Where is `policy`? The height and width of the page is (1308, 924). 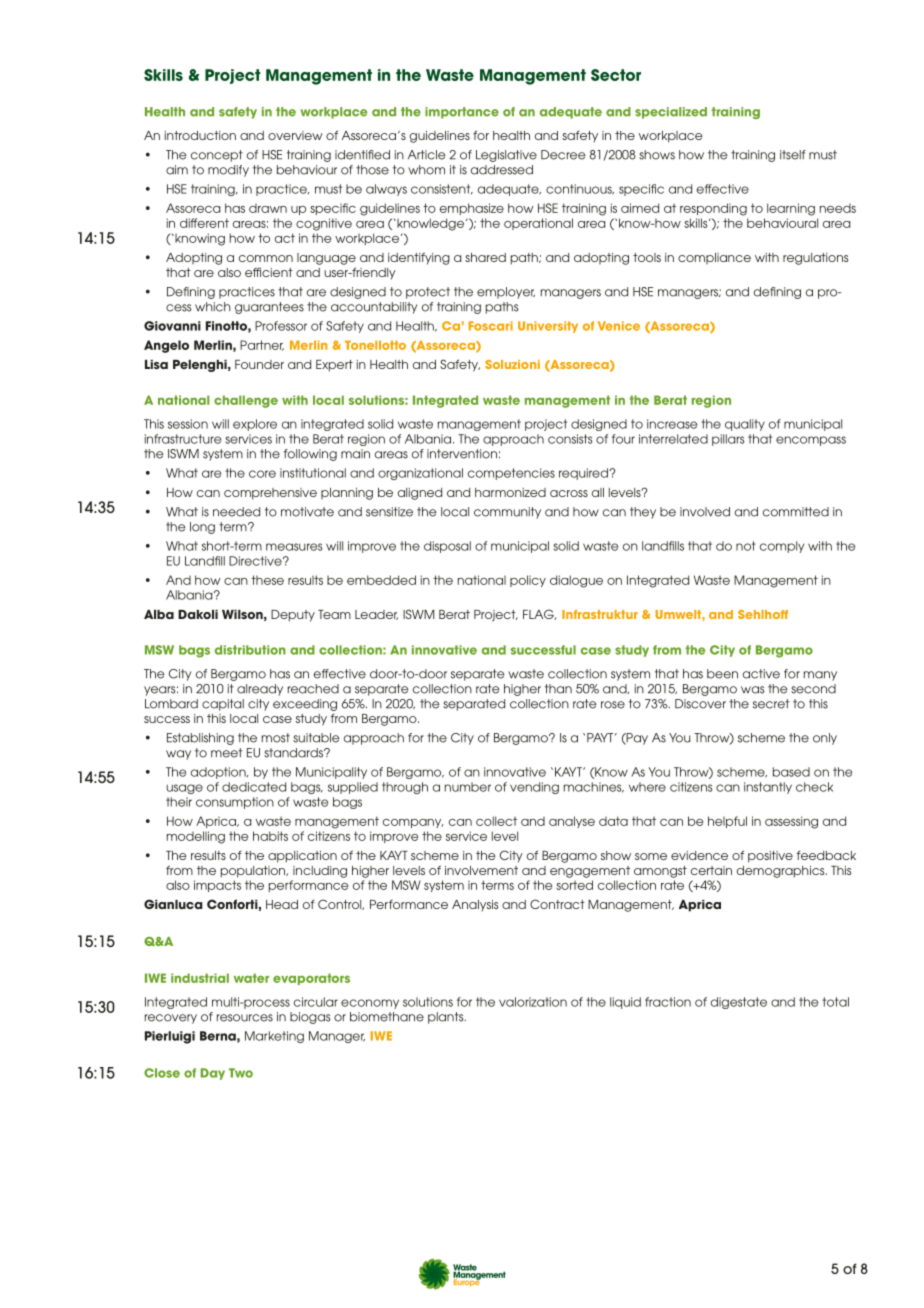 policy is located at coordinates (528, 581).
